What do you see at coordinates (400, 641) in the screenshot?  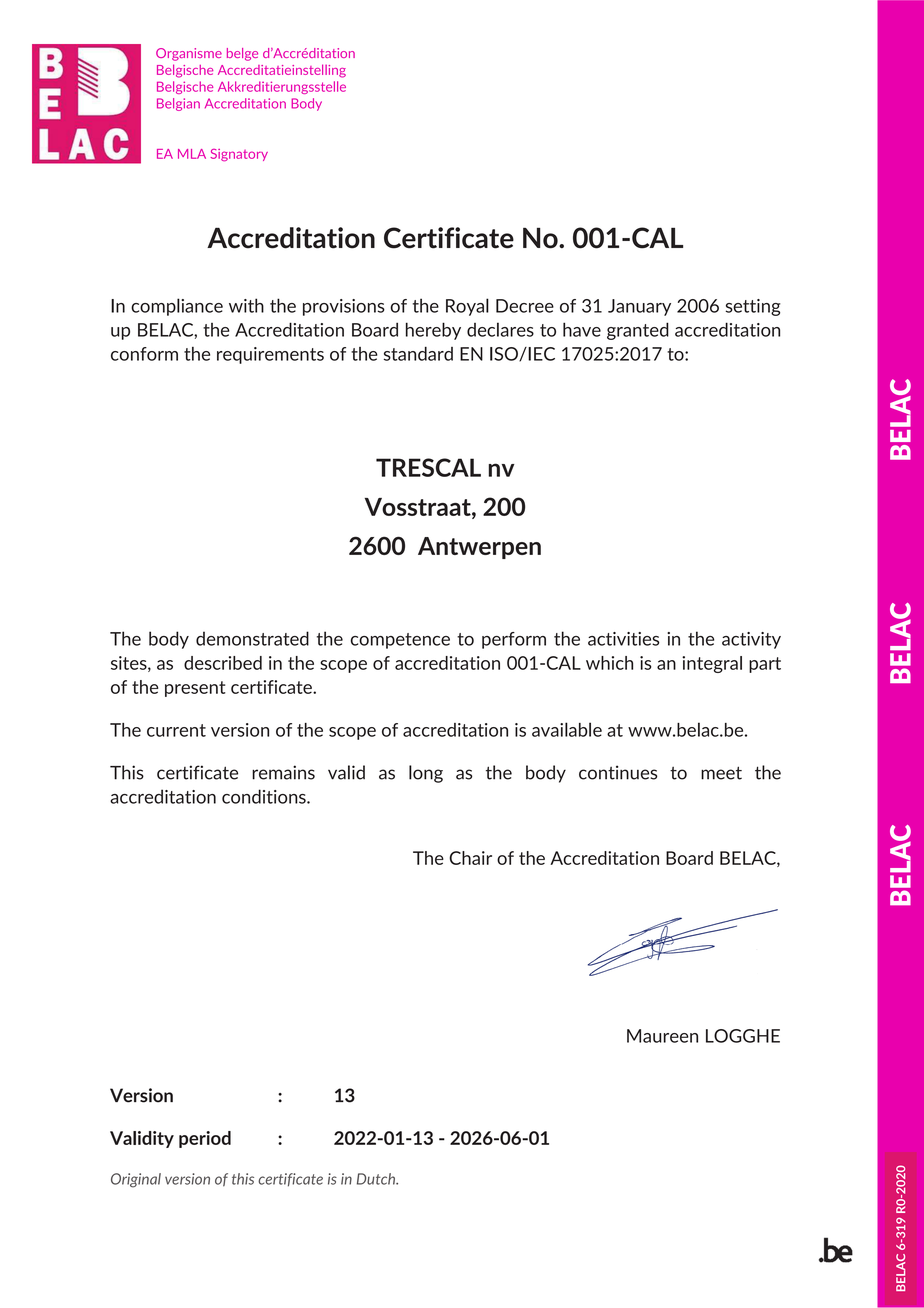 I see `competence` at bounding box center [400, 641].
